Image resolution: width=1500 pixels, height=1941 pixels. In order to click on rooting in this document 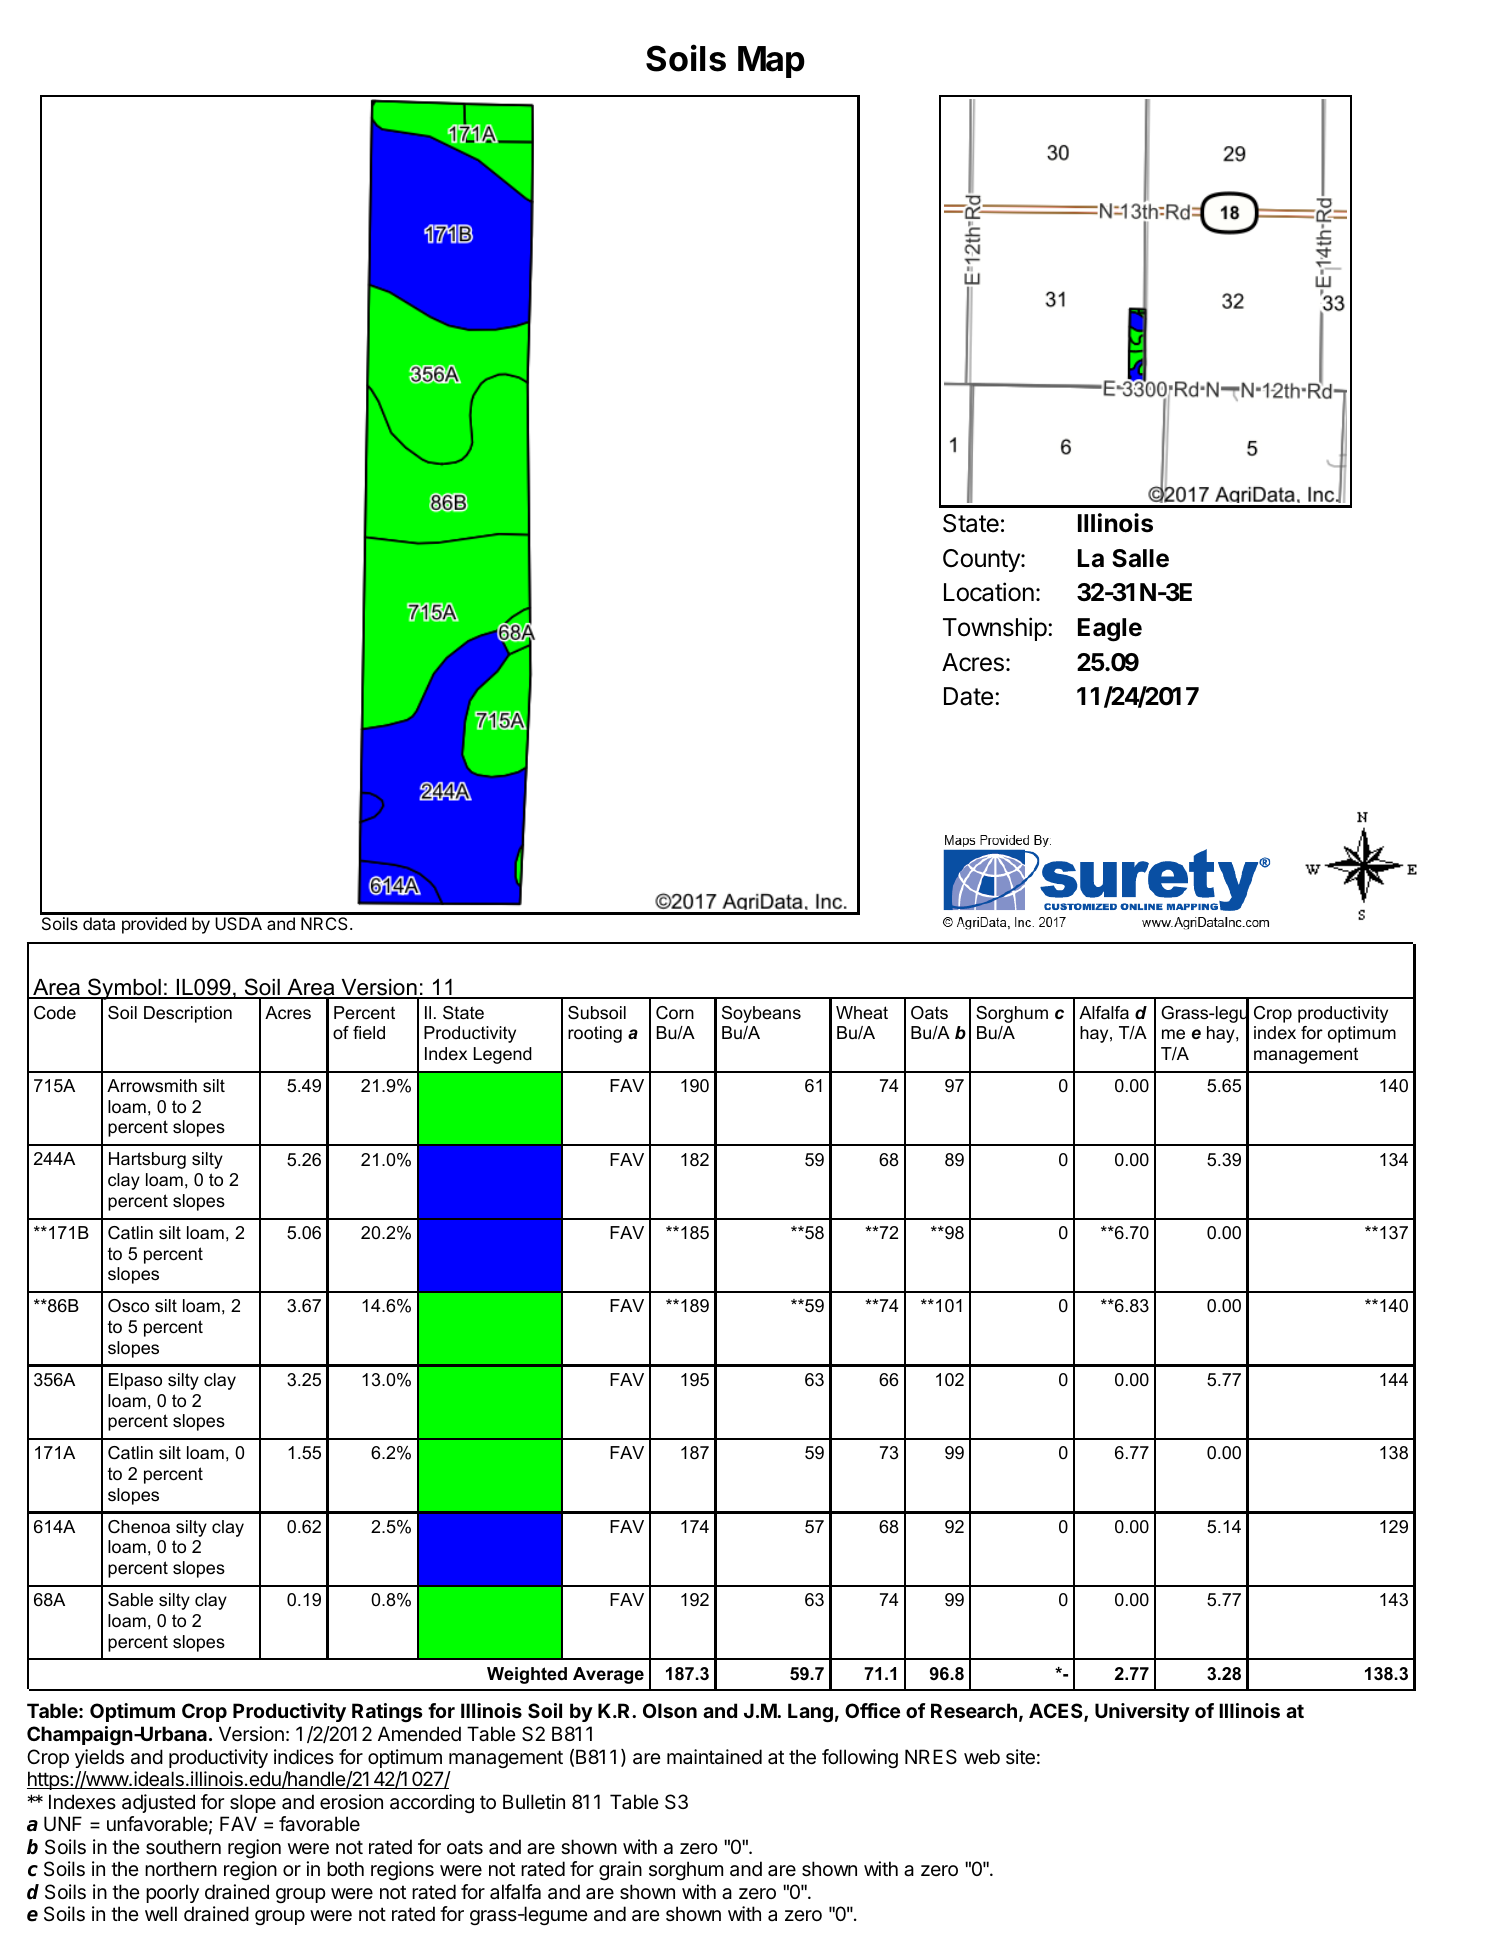, I will do `click(595, 1034)`.
